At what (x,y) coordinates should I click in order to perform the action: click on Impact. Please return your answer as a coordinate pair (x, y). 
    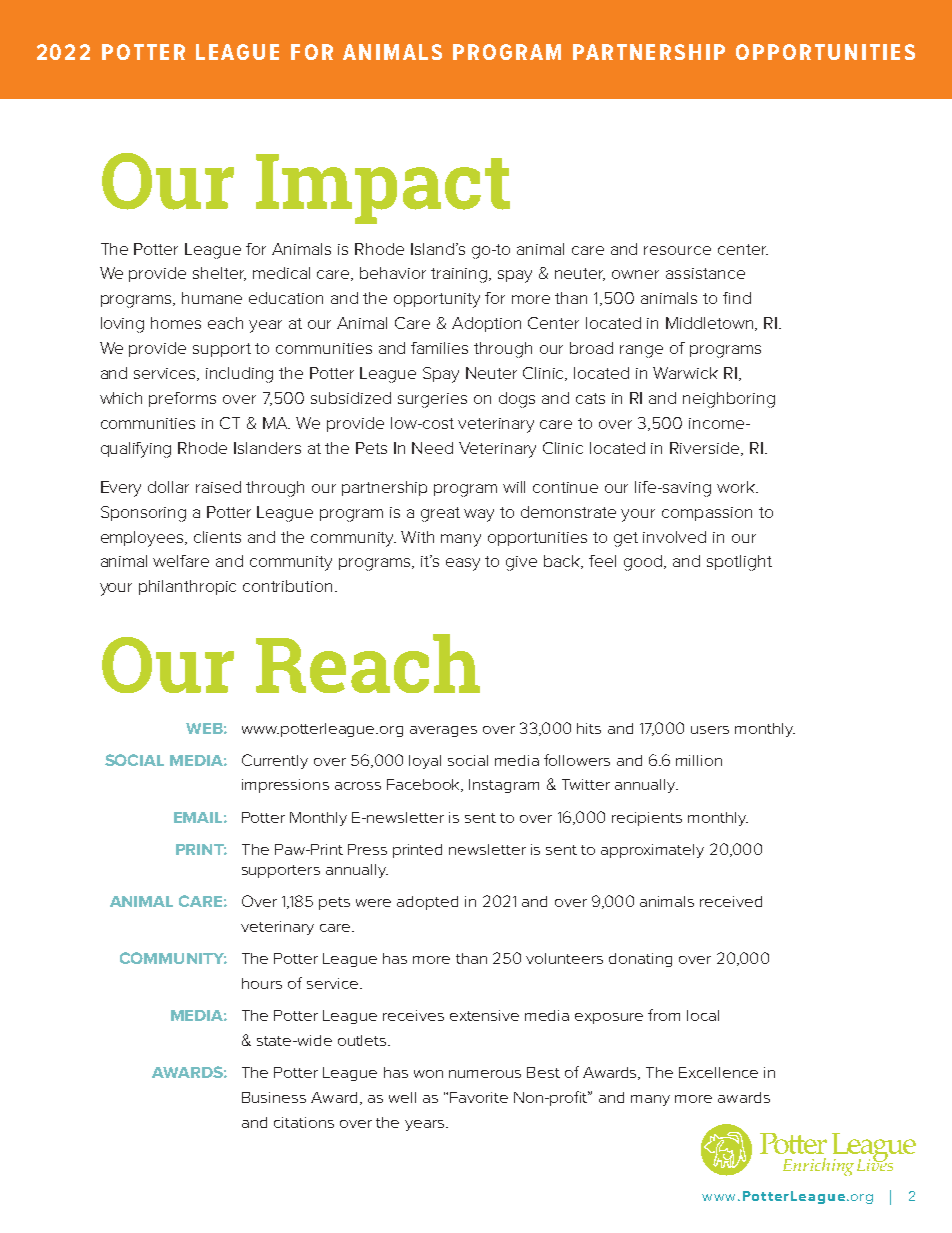
    Looking at the image, I should click on (383, 189).
